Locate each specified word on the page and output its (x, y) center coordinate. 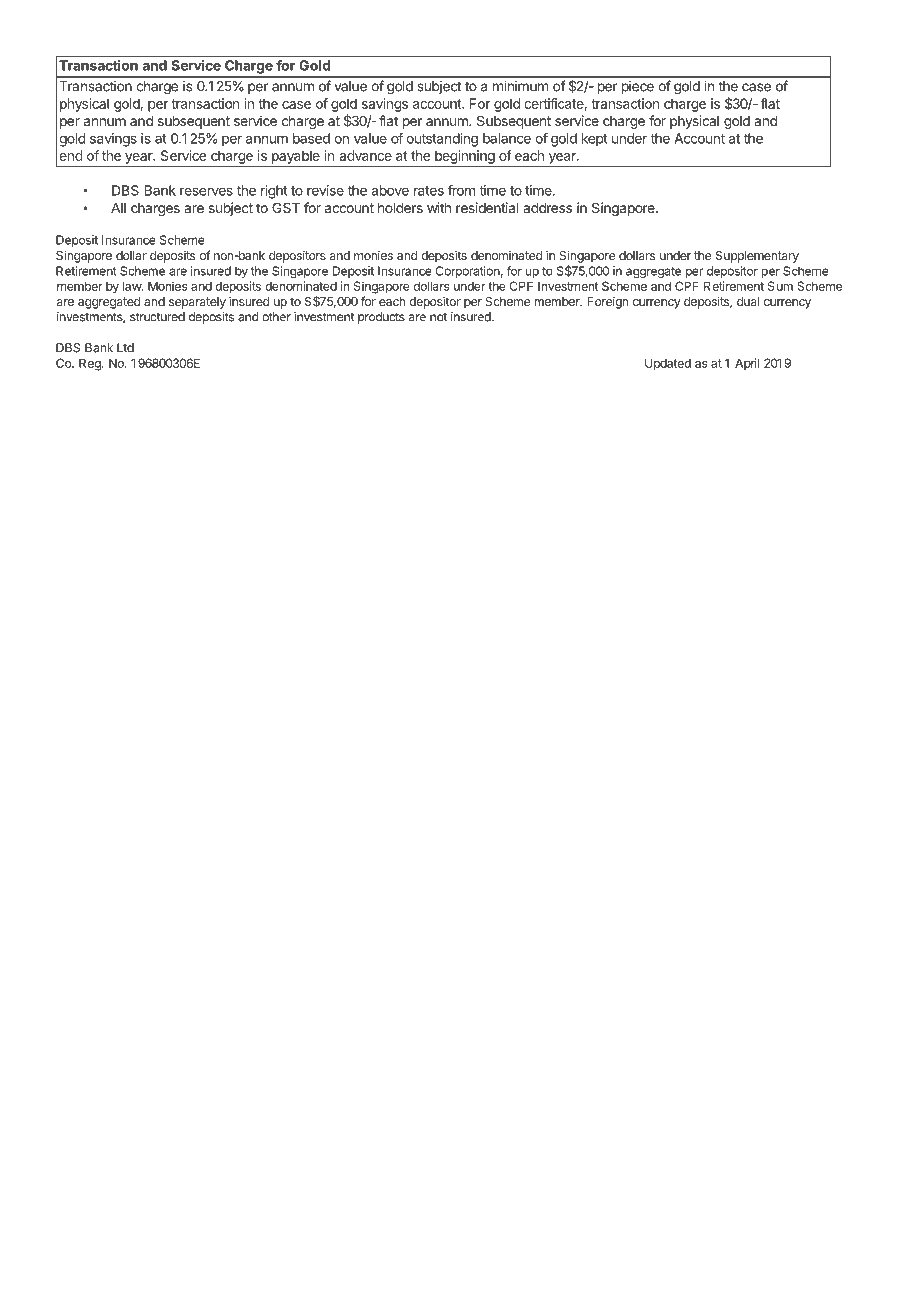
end (71, 155)
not (438, 317)
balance (507, 138)
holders (400, 208)
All (118, 208)
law (133, 286)
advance (365, 155)
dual (748, 301)
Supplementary (757, 257)
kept (595, 140)
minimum (520, 86)
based (311, 138)
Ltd (125, 348)
